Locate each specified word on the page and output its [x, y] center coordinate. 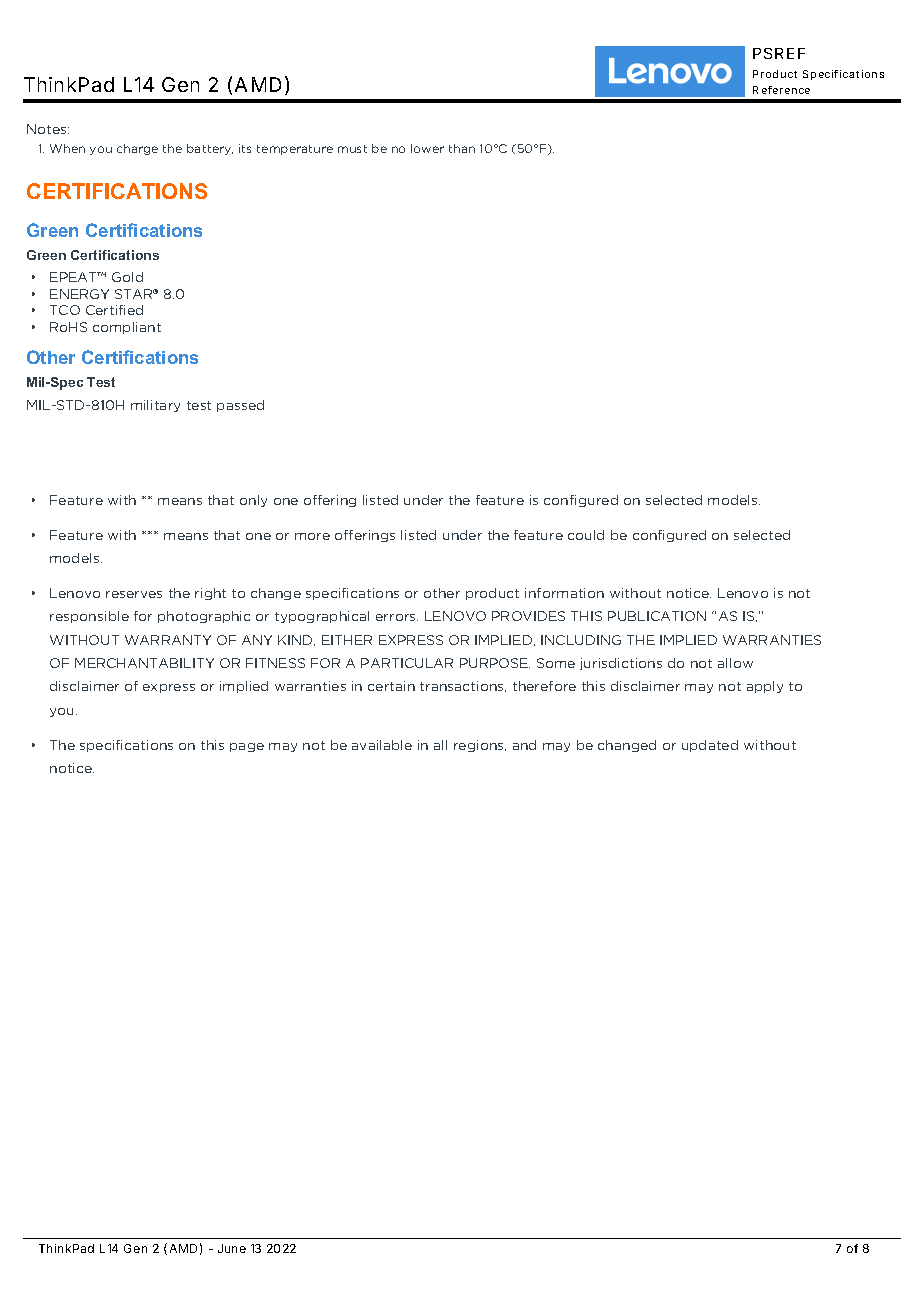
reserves [134, 594]
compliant [127, 328]
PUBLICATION [657, 616]
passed [240, 406]
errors [397, 617]
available [382, 745]
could [586, 535]
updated [710, 746]
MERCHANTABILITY [144, 663]
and [524, 745]
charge [137, 149]
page [247, 747]
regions [480, 746]
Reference [781, 90]
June [232, 1248]
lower [427, 148]
